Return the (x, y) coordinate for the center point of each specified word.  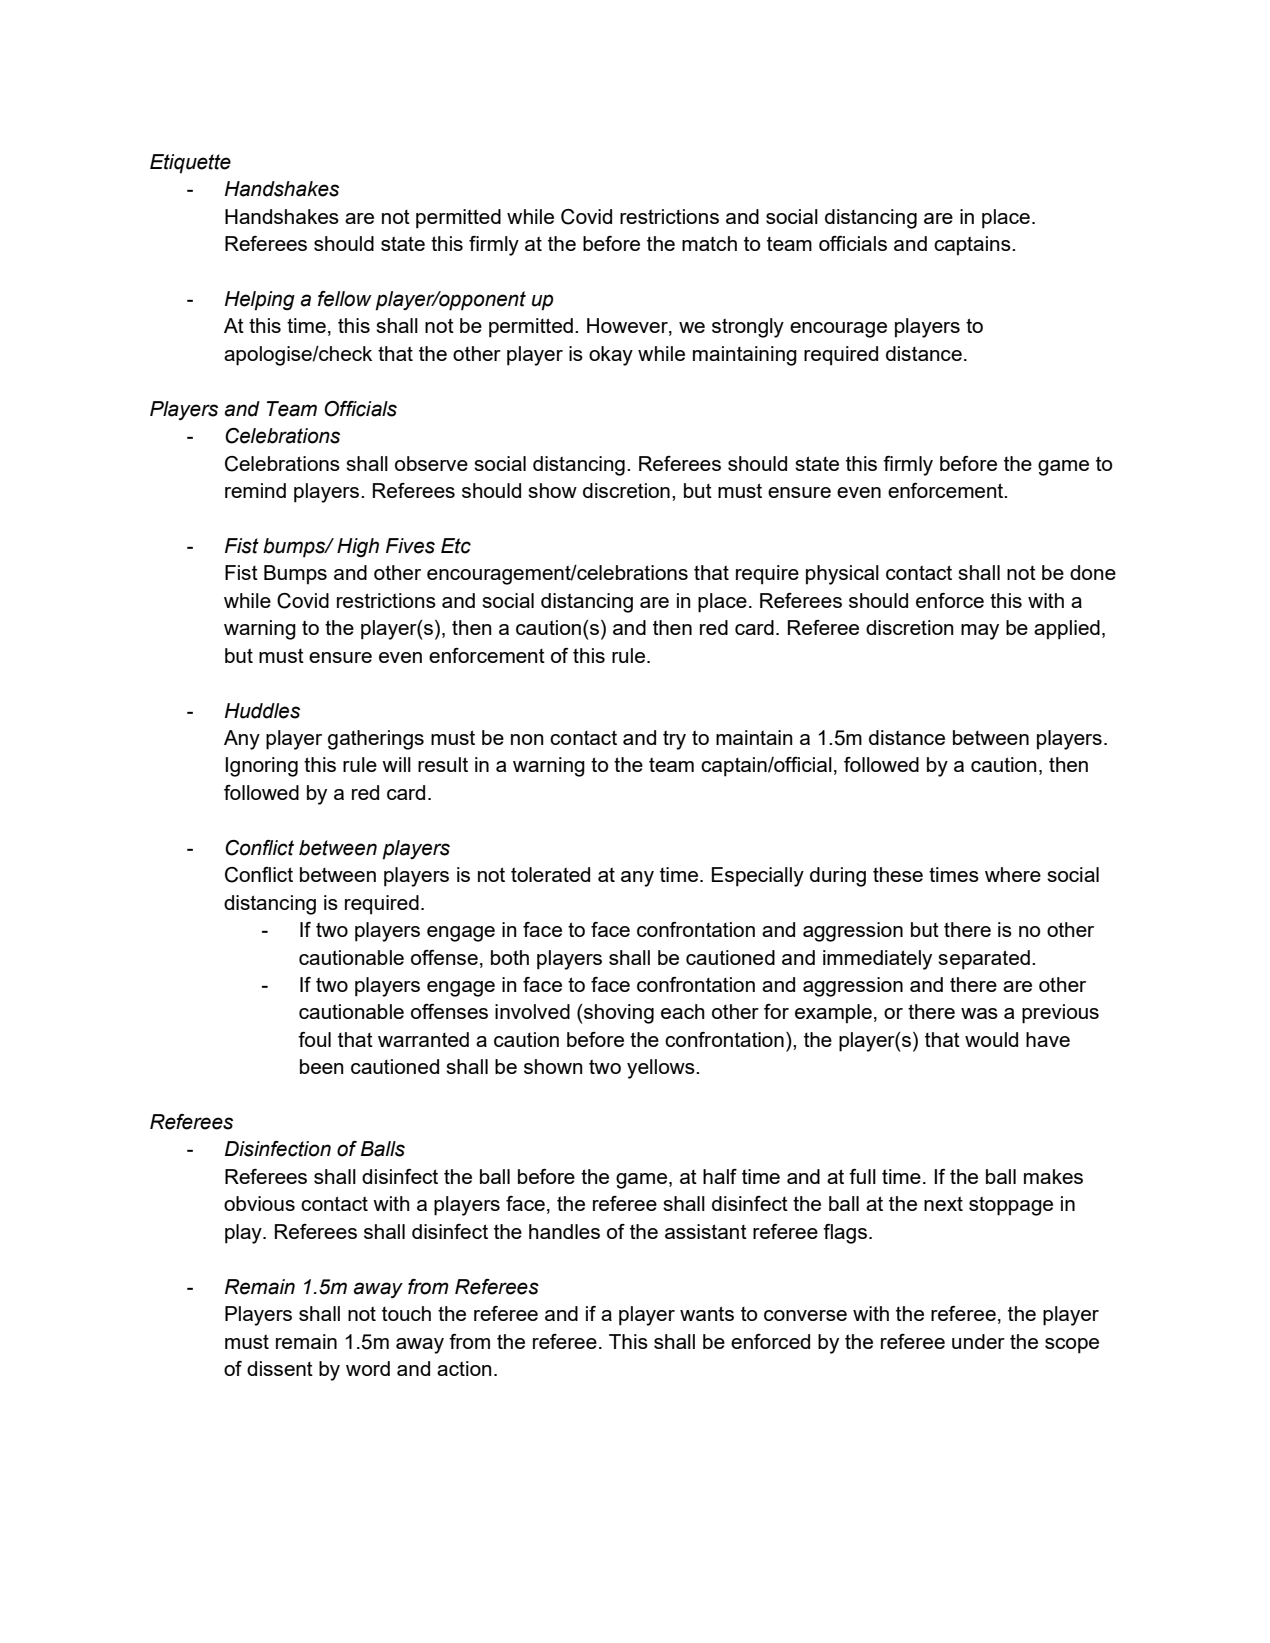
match (709, 243)
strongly (748, 328)
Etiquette (190, 164)
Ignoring (261, 767)
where (1013, 874)
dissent (280, 1368)
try (674, 740)
